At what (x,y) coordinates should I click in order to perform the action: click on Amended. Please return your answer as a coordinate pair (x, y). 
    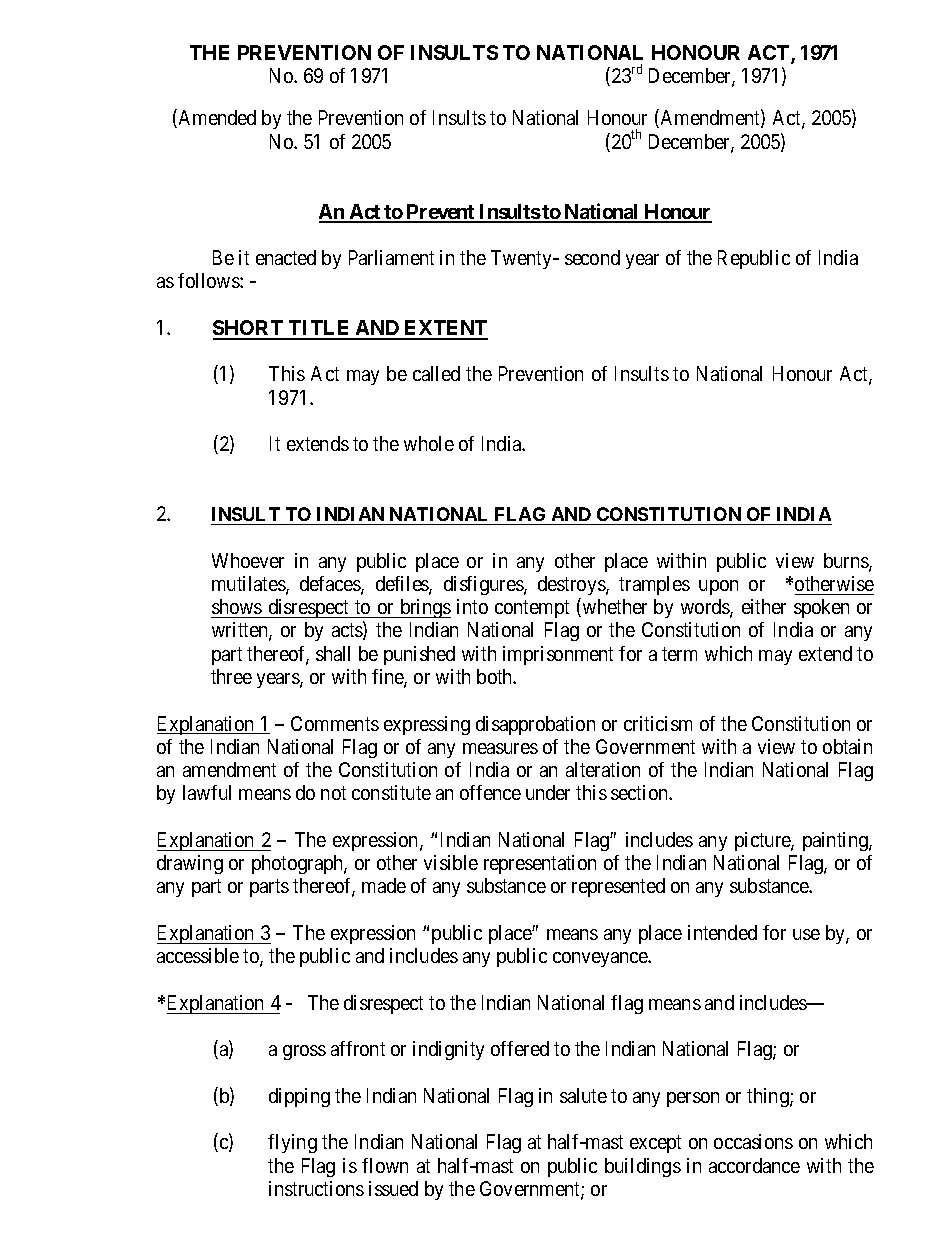
    Looking at the image, I should click on (216, 119).
